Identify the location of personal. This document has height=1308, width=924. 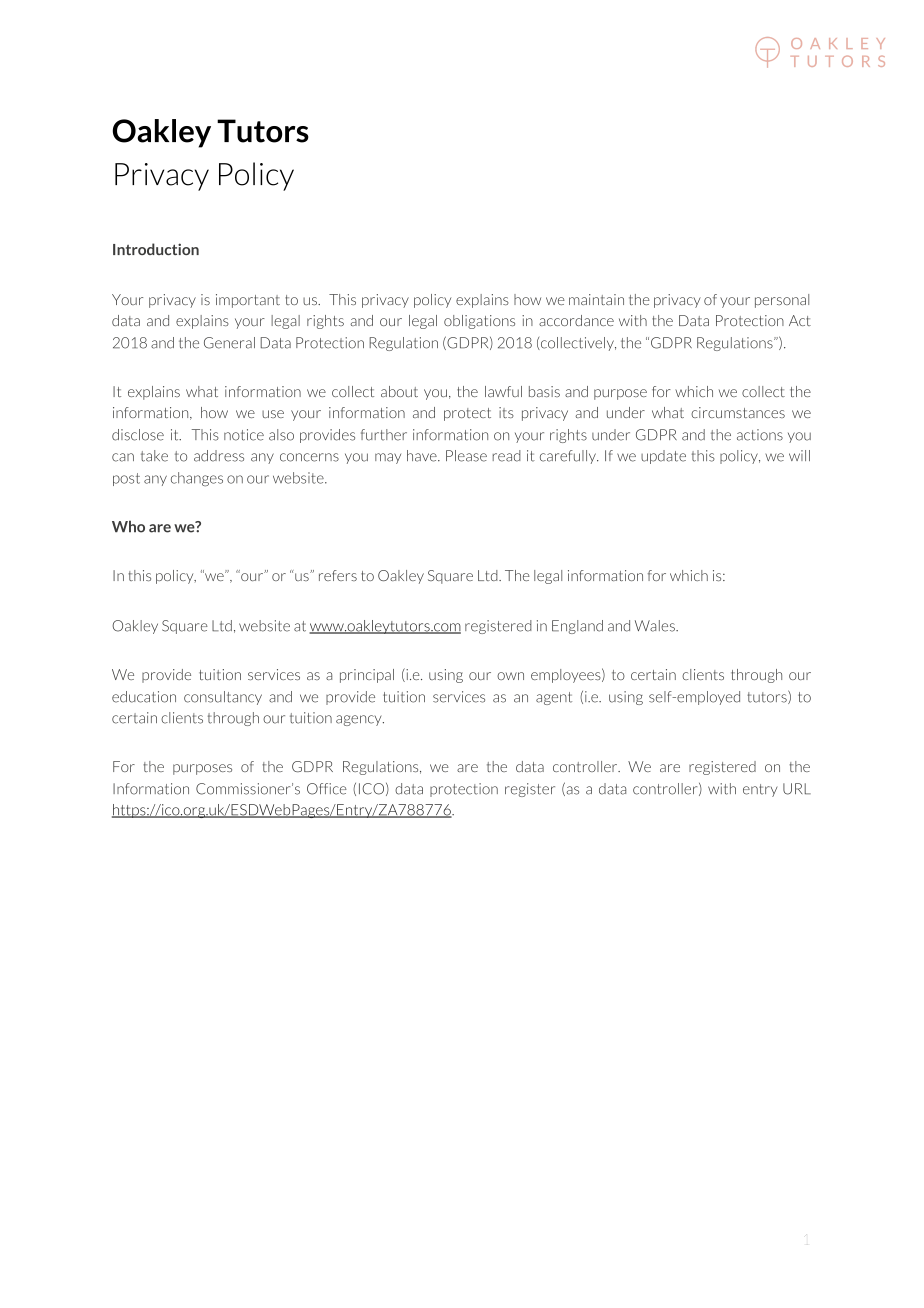
(782, 301).
